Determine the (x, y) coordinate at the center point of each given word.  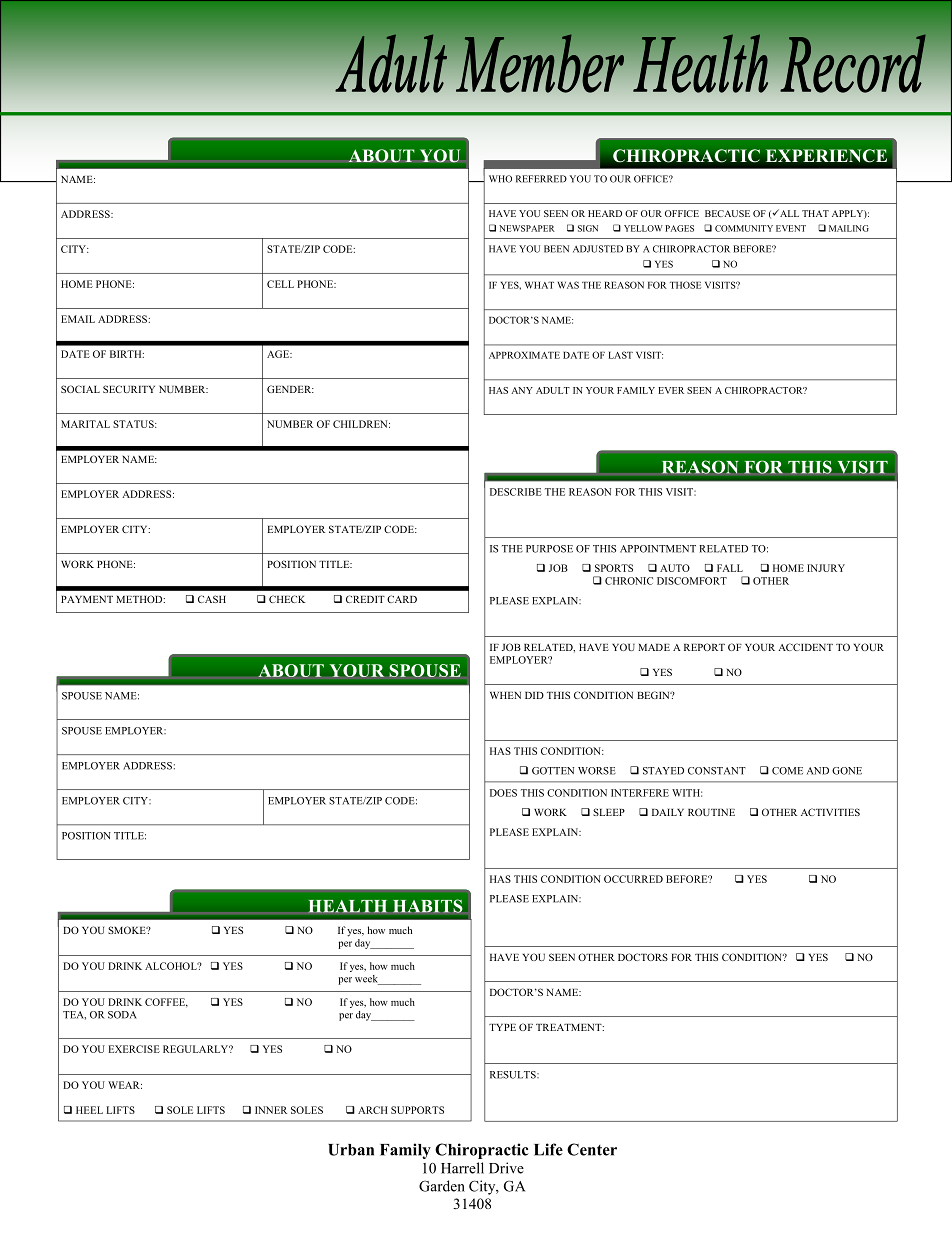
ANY (522, 390)
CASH (212, 599)
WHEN (505, 695)
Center (592, 1149)
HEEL (89, 1110)
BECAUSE (727, 213)
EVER (671, 390)
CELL (280, 284)
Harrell (462, 1168)
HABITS (427, 906)
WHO (500, 179)
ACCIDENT (805, 647)
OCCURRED (633, 879)
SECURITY (129, 389)
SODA (122, 1015)
